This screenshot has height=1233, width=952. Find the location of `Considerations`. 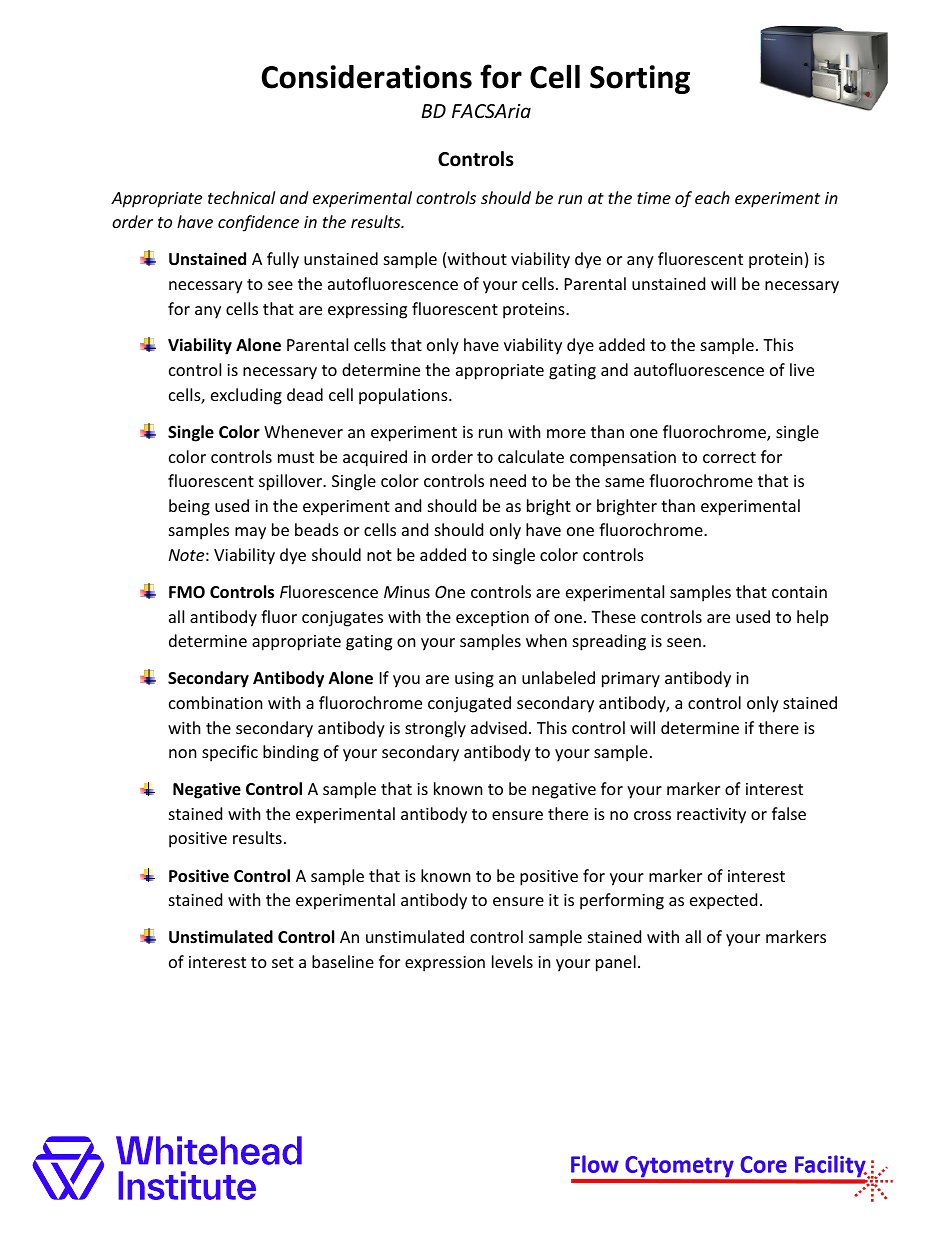

Considerations is located at coordinates (367, 77).
